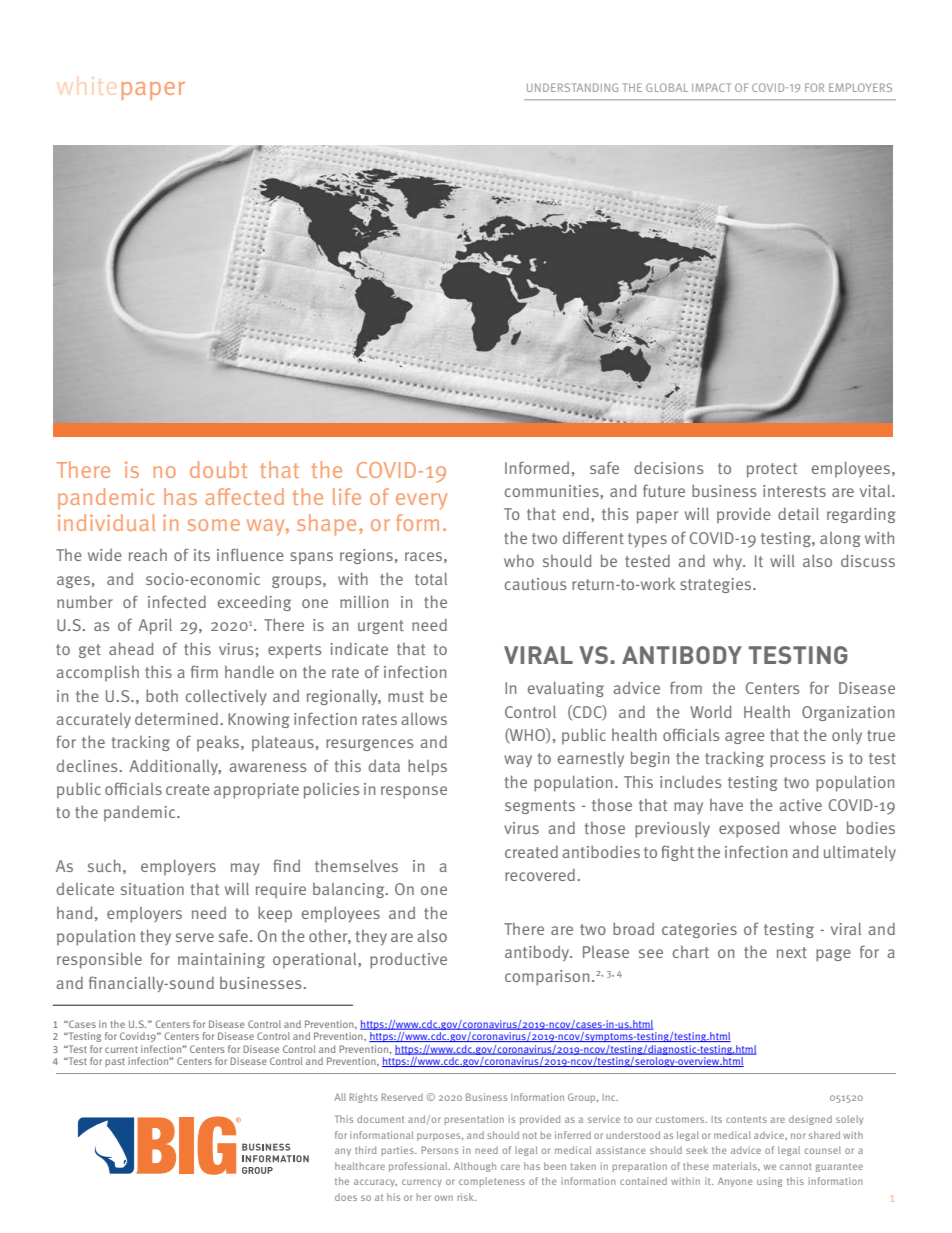 This screenshot has width=952, height=1233. I want to click on urgent, so click(381, 627).
